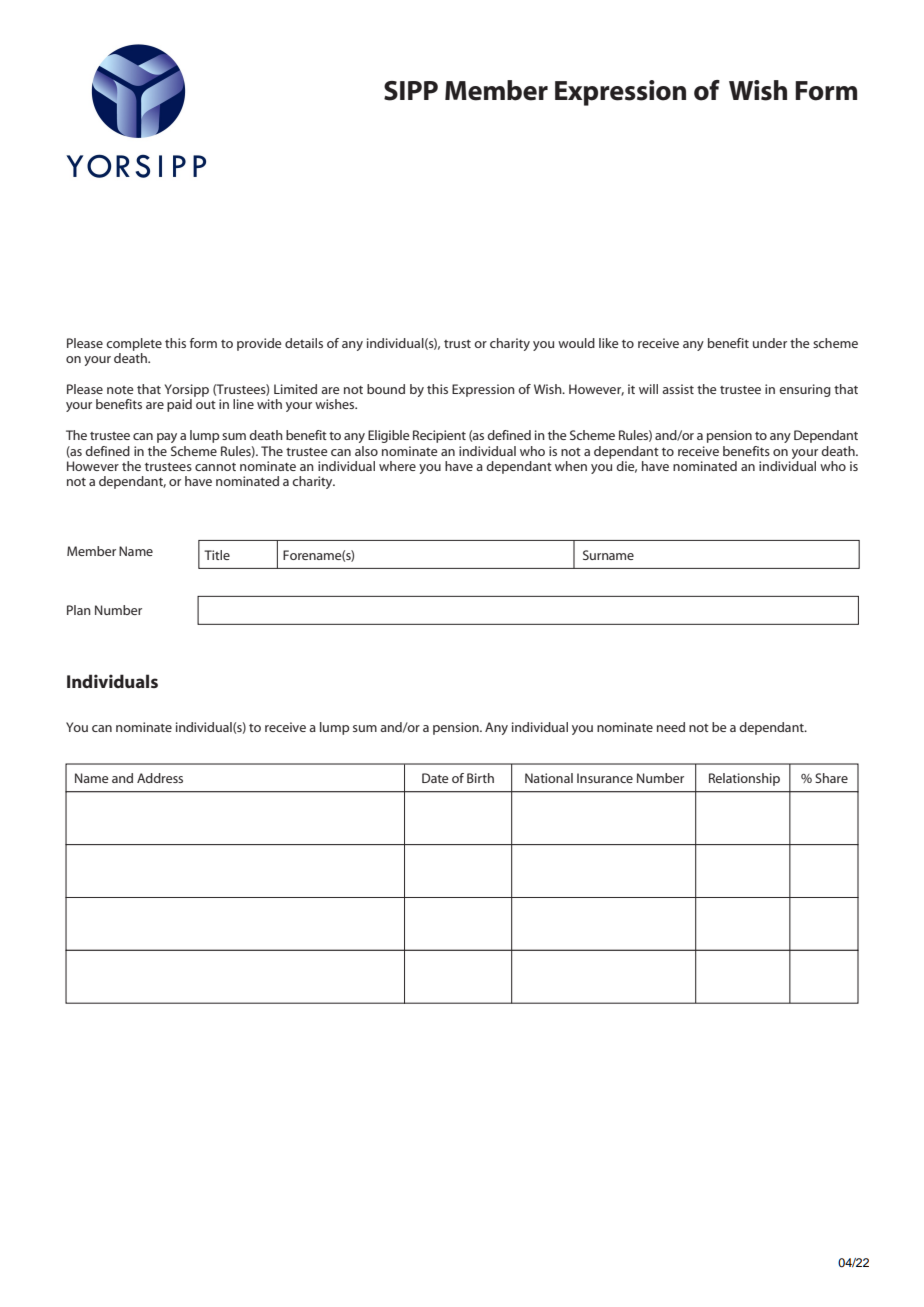  What do you see at coordinates (770, 343) in the image?
I see `under` at bounding box center [770, 343].
